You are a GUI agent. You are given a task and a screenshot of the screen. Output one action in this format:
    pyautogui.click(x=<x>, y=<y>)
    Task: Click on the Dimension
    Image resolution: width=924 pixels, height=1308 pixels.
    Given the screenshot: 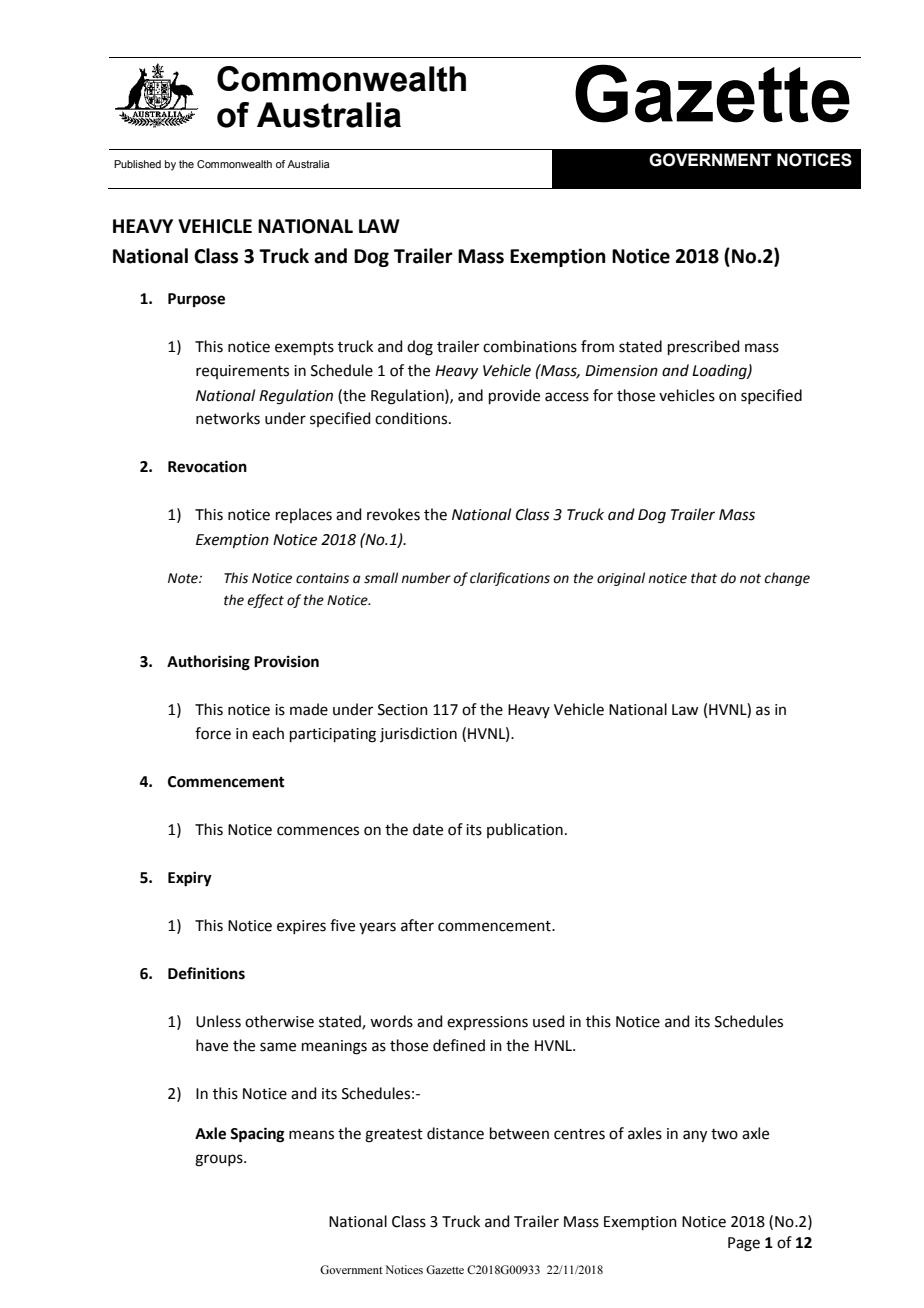 What is the action you would take?
    pyautogui.click(x=621, y=371)
